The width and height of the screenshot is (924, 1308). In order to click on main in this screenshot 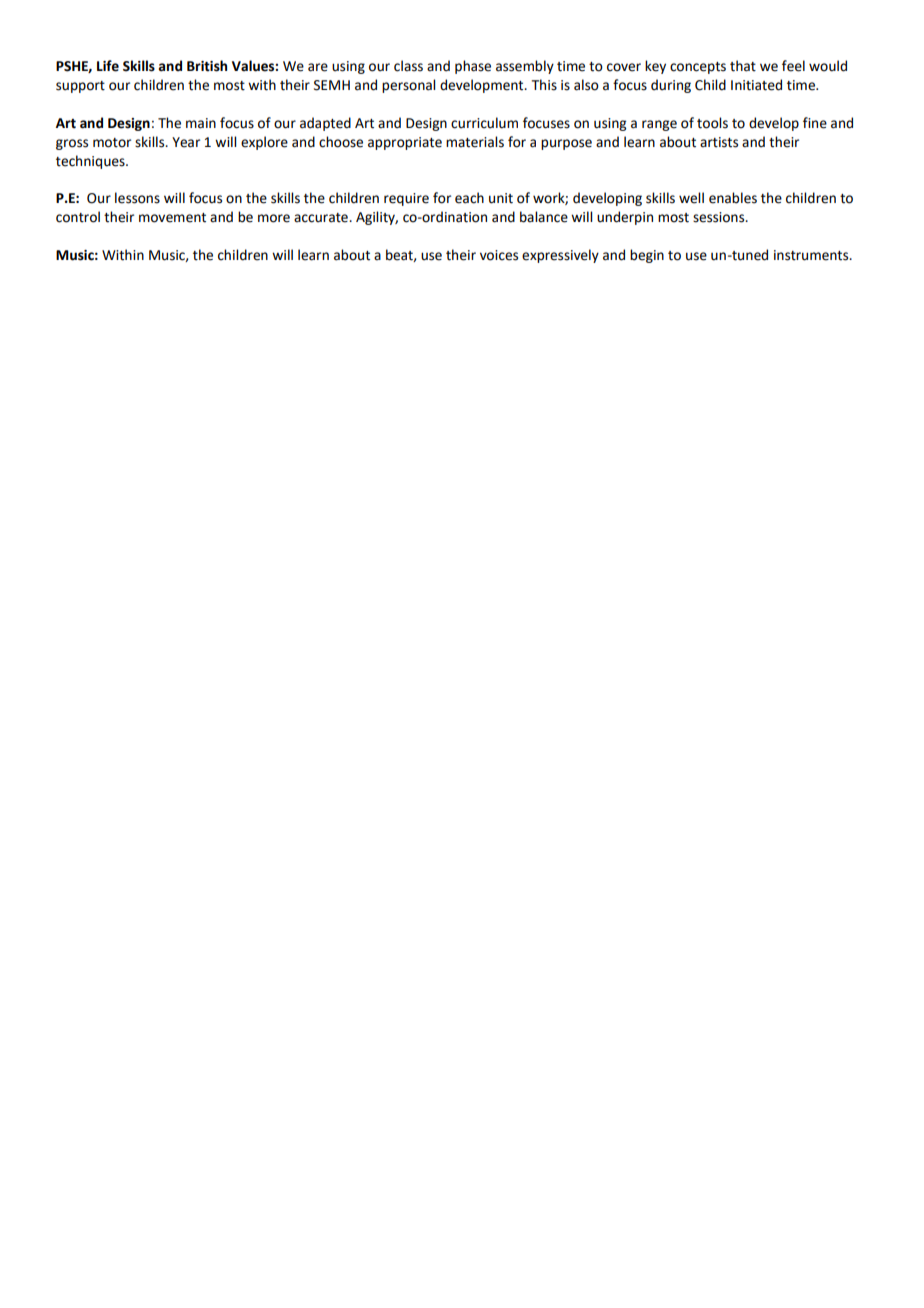, I will do `click(201, 123)`.
